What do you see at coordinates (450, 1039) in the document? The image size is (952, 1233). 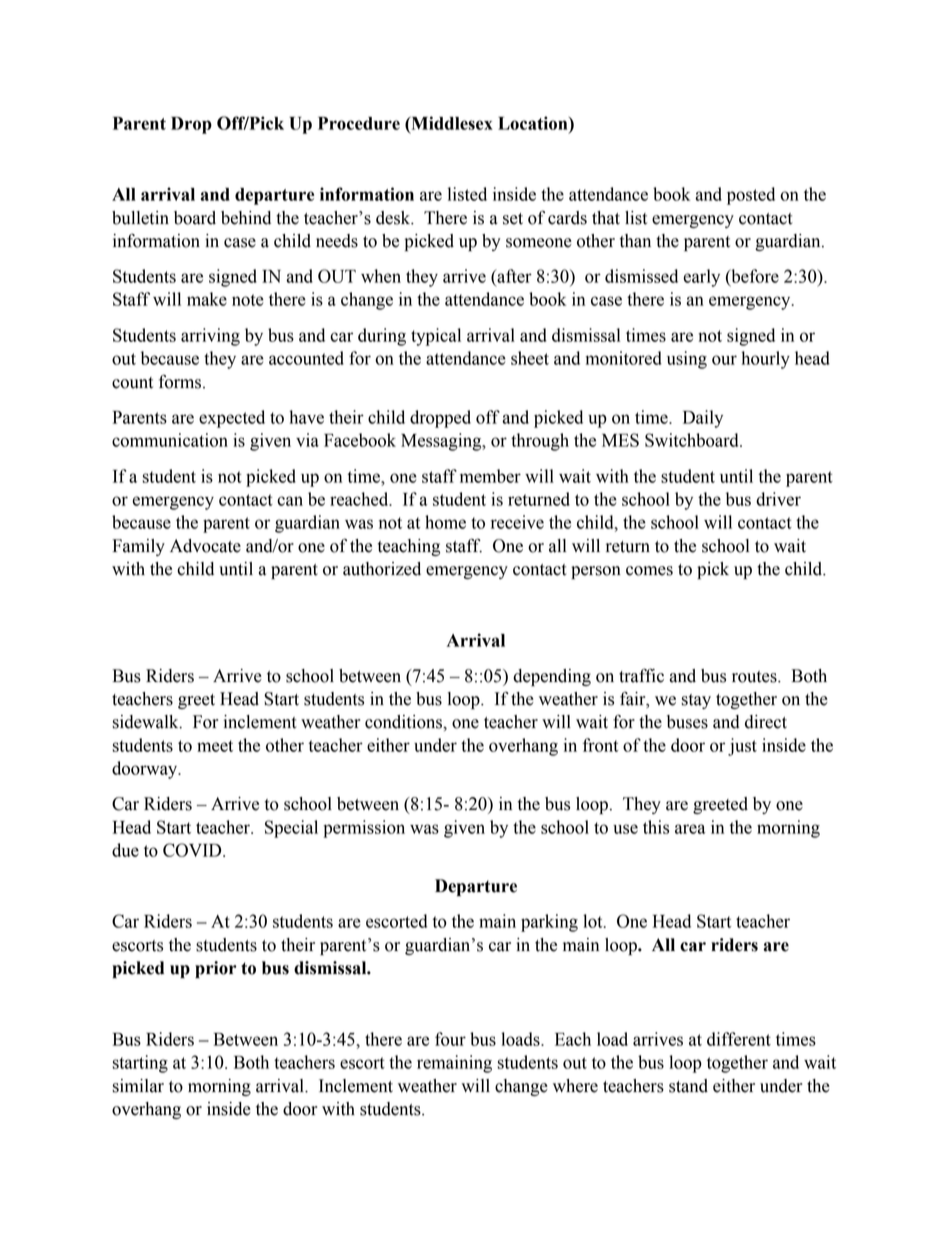 I see `four` at bounding box center [450, 1039].
